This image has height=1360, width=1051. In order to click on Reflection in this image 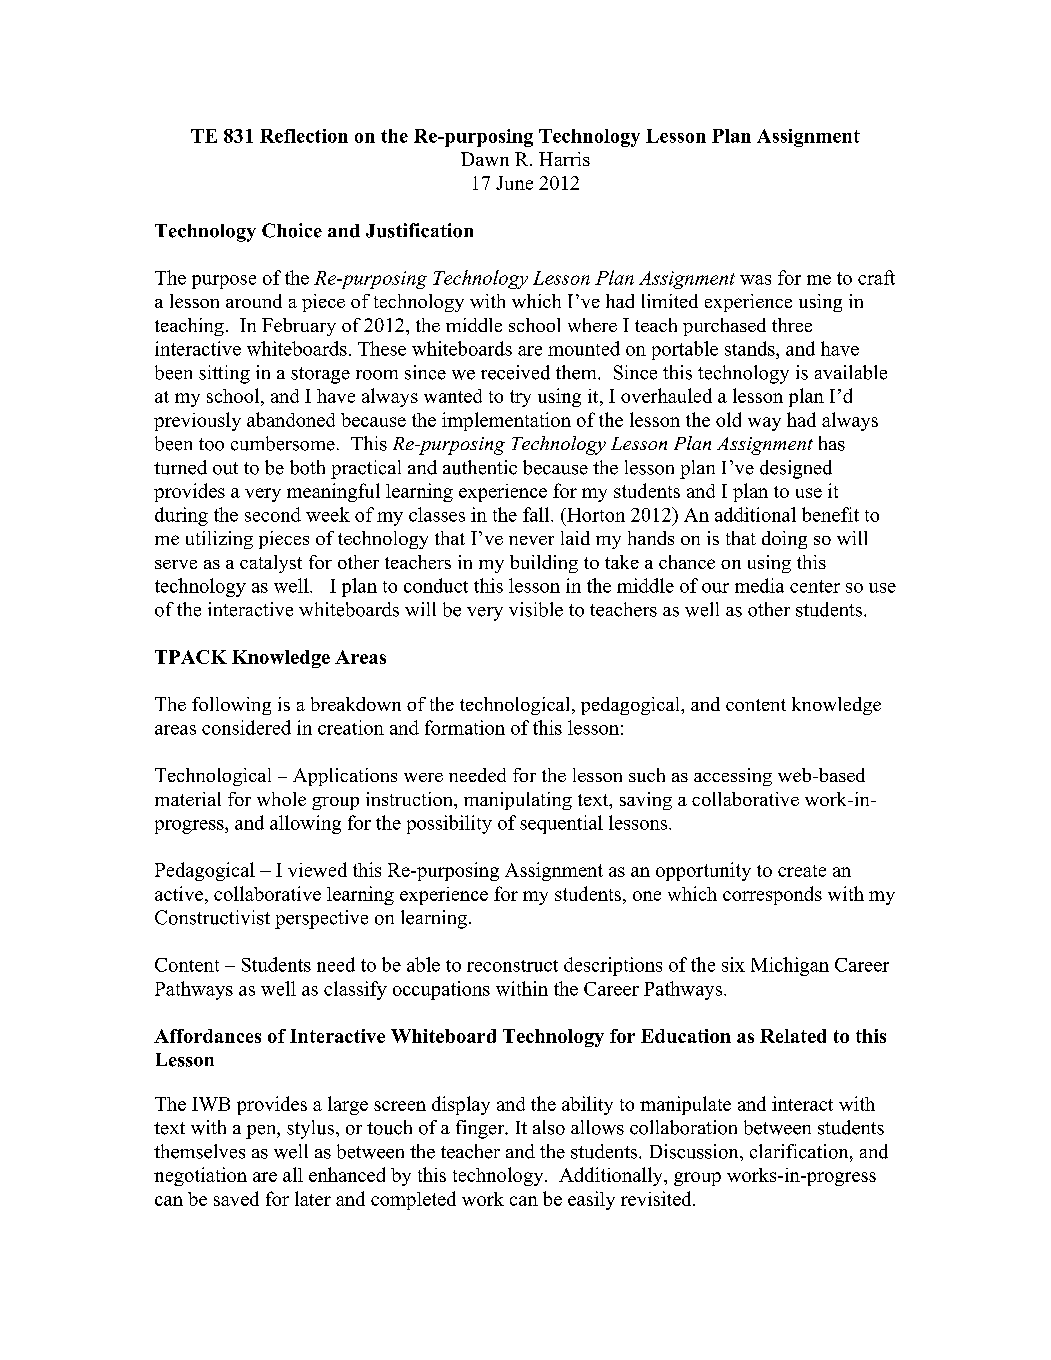, I will do `click(304, 136)`.
